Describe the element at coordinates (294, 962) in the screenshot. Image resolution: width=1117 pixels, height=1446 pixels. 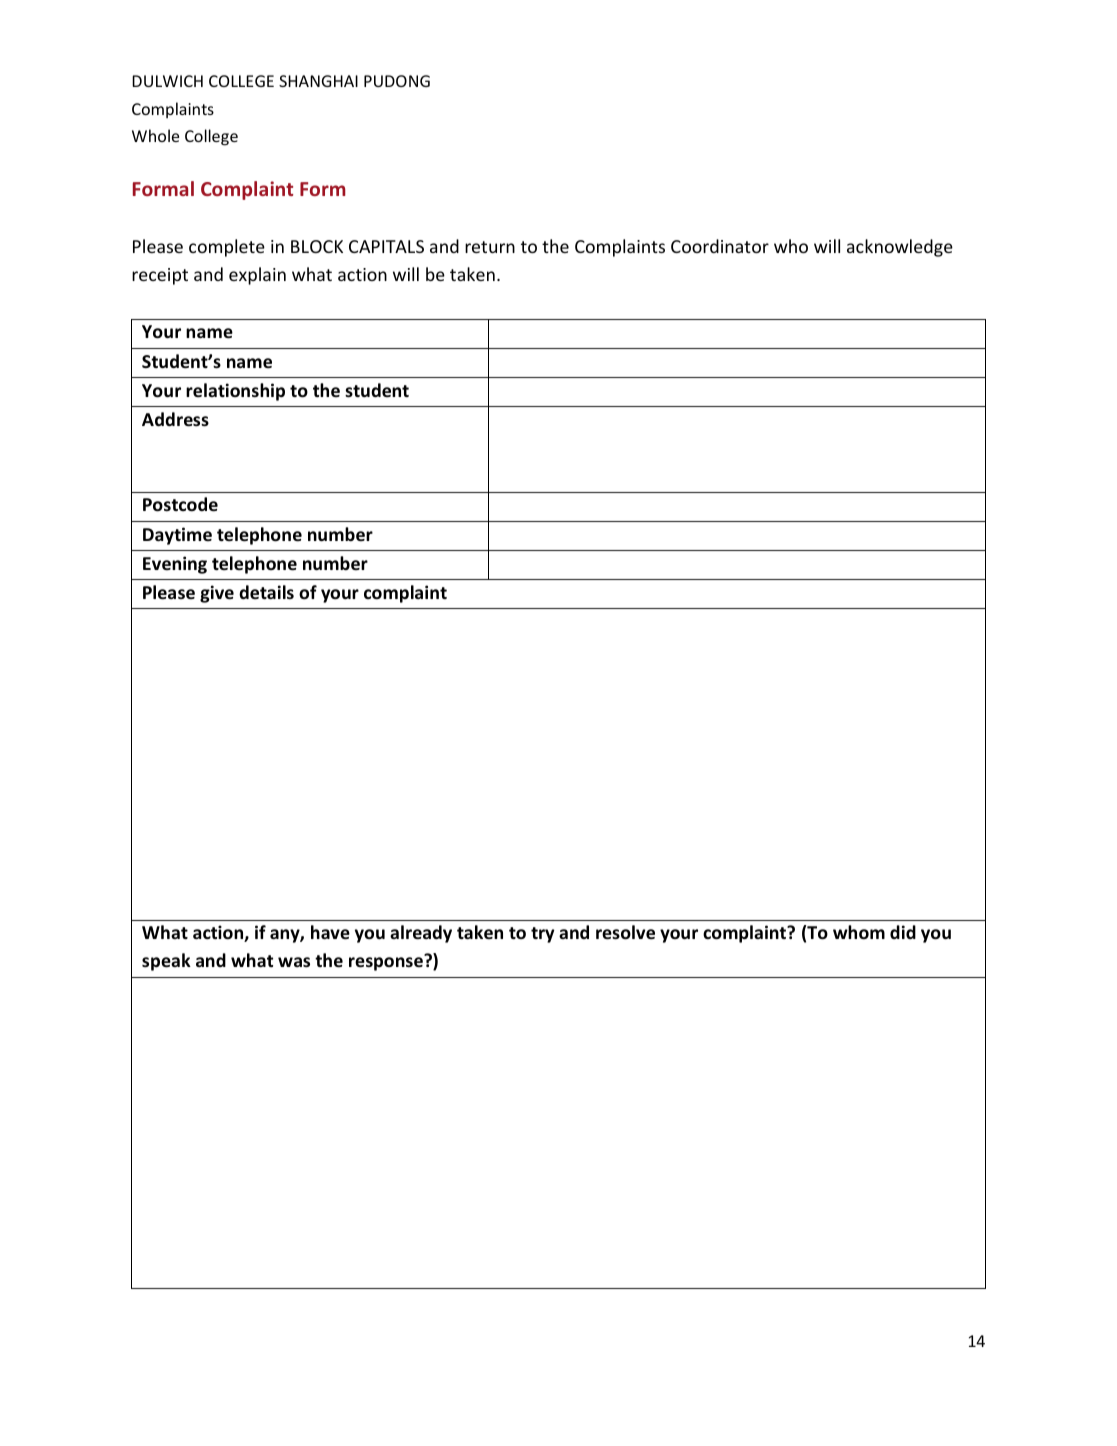
I see `was` at that location.
